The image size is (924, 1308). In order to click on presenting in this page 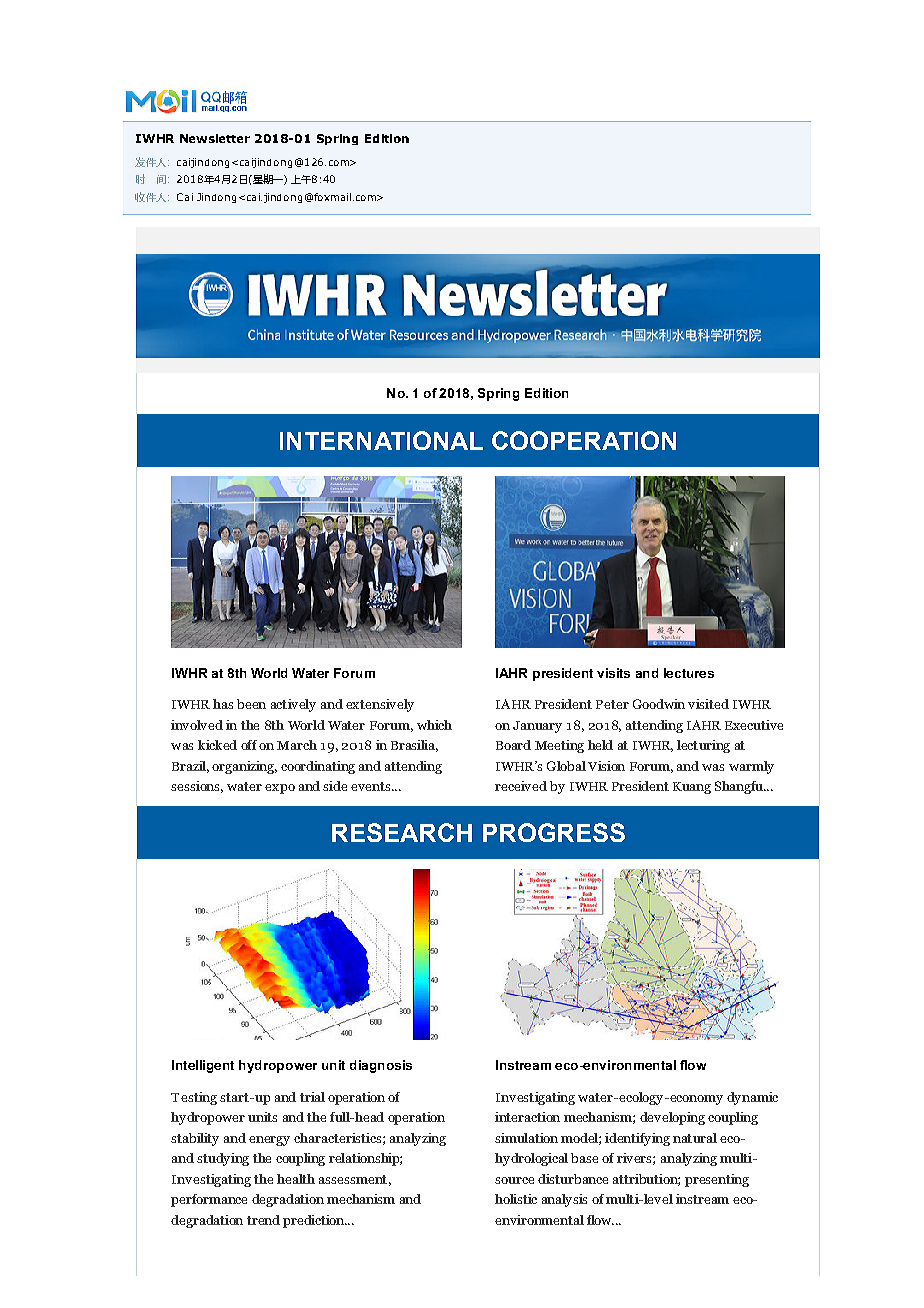, I will do `click(717, 1180)`.
